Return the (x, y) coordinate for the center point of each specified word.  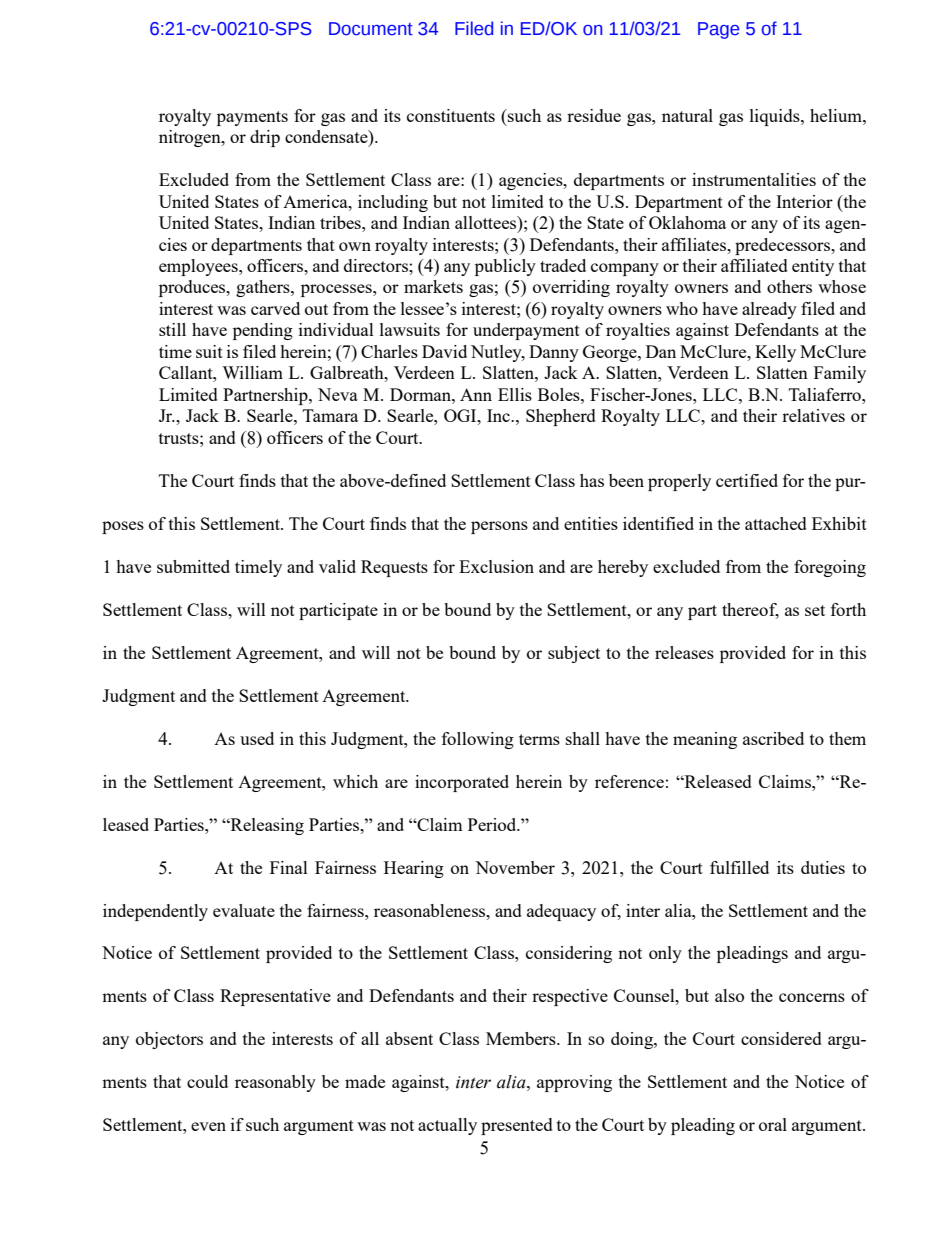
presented (517, 1126)
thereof (750, 610)
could (207, 1081)
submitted (193, 566)
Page (718, 30)
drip (265, 138)
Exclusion (496, 566)
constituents (451, 115)
